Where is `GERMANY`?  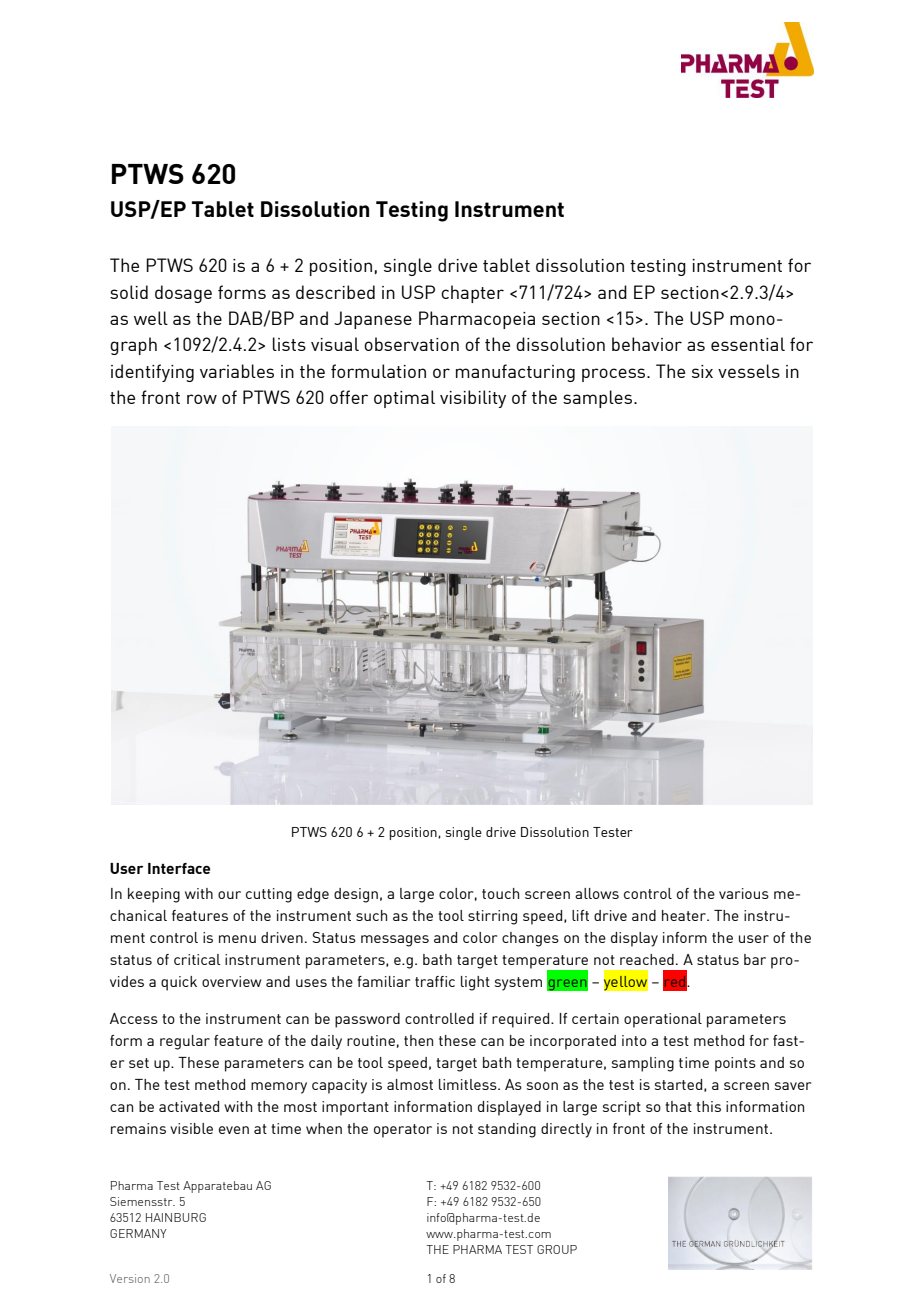 GERMANY is located at coordinates (138, 1233).
